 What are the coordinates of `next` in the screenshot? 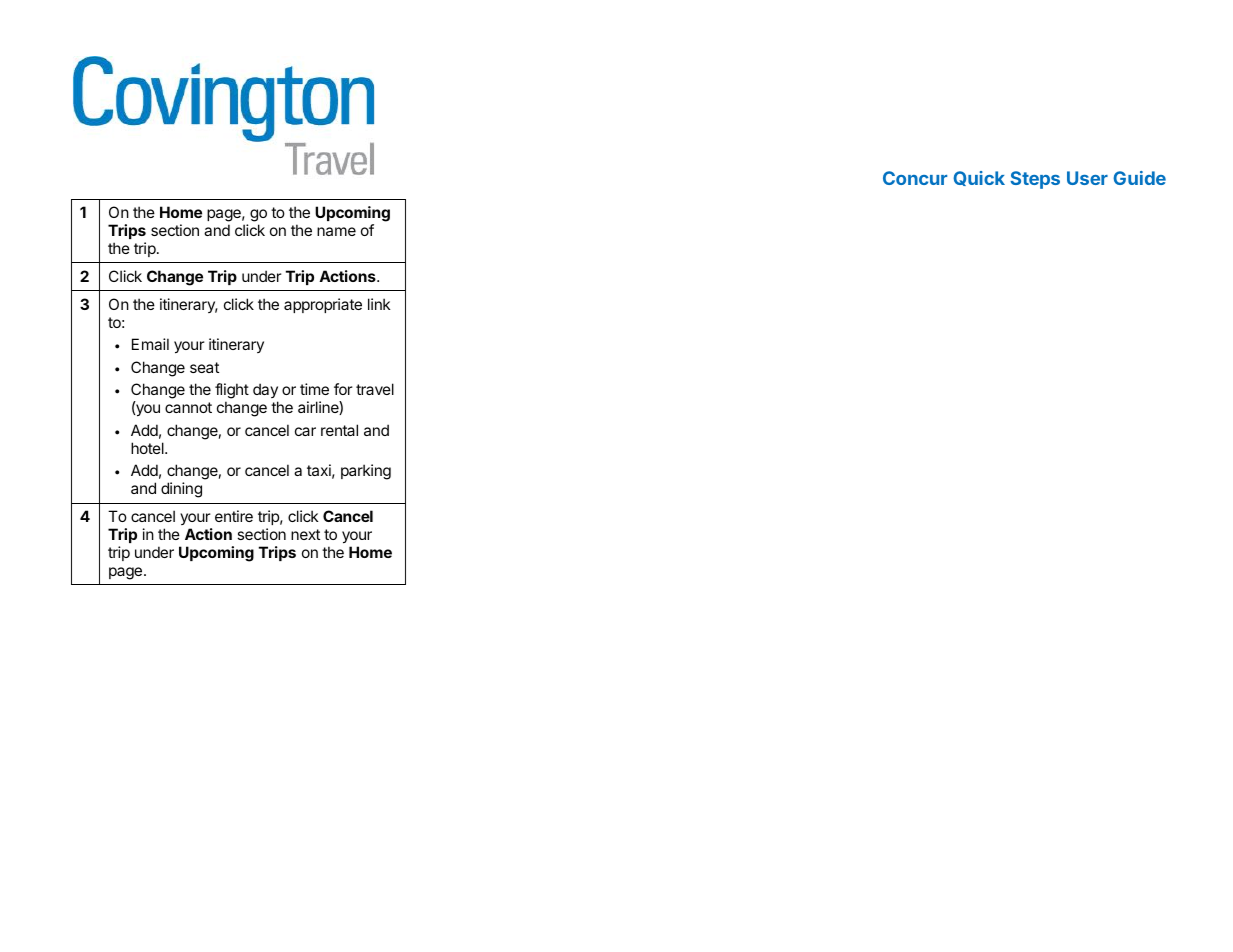 It's located at (305, 534).
